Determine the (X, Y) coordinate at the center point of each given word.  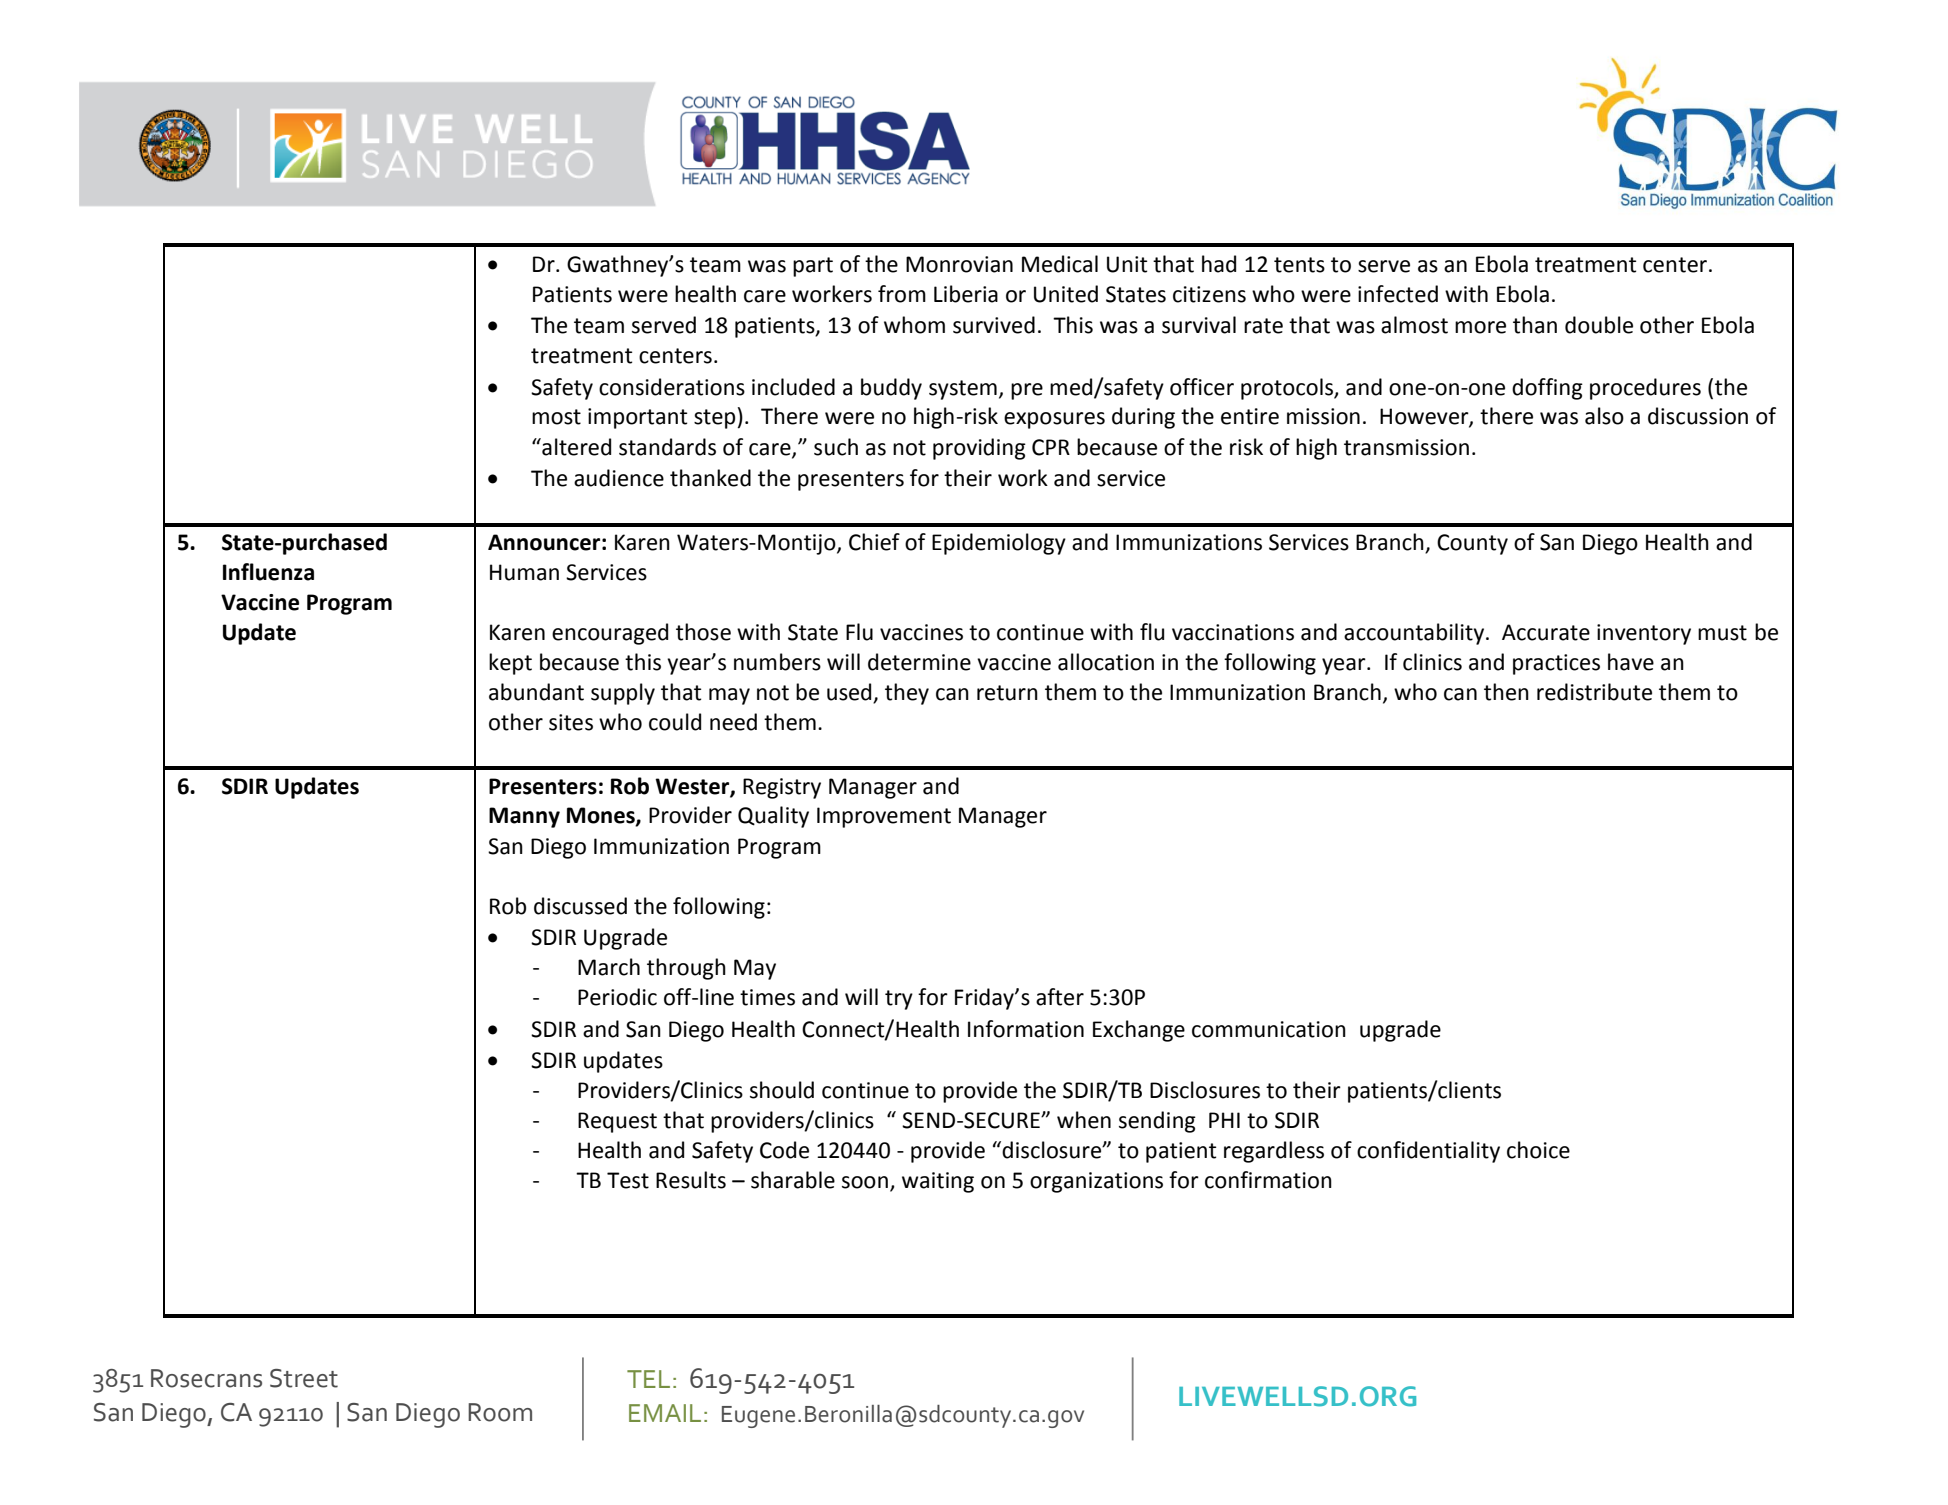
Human (524, 572)
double (1599, 325)
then (1506, 692)
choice (1538, 1150)
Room (500, 1412)
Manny (524, 817)
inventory (1644, 634)
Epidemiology (999, 544)
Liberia (966, 294)
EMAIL (665, 1413)
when (1084, 1120)
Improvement (884, 817)
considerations (672, 387)
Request (617, 1122)
